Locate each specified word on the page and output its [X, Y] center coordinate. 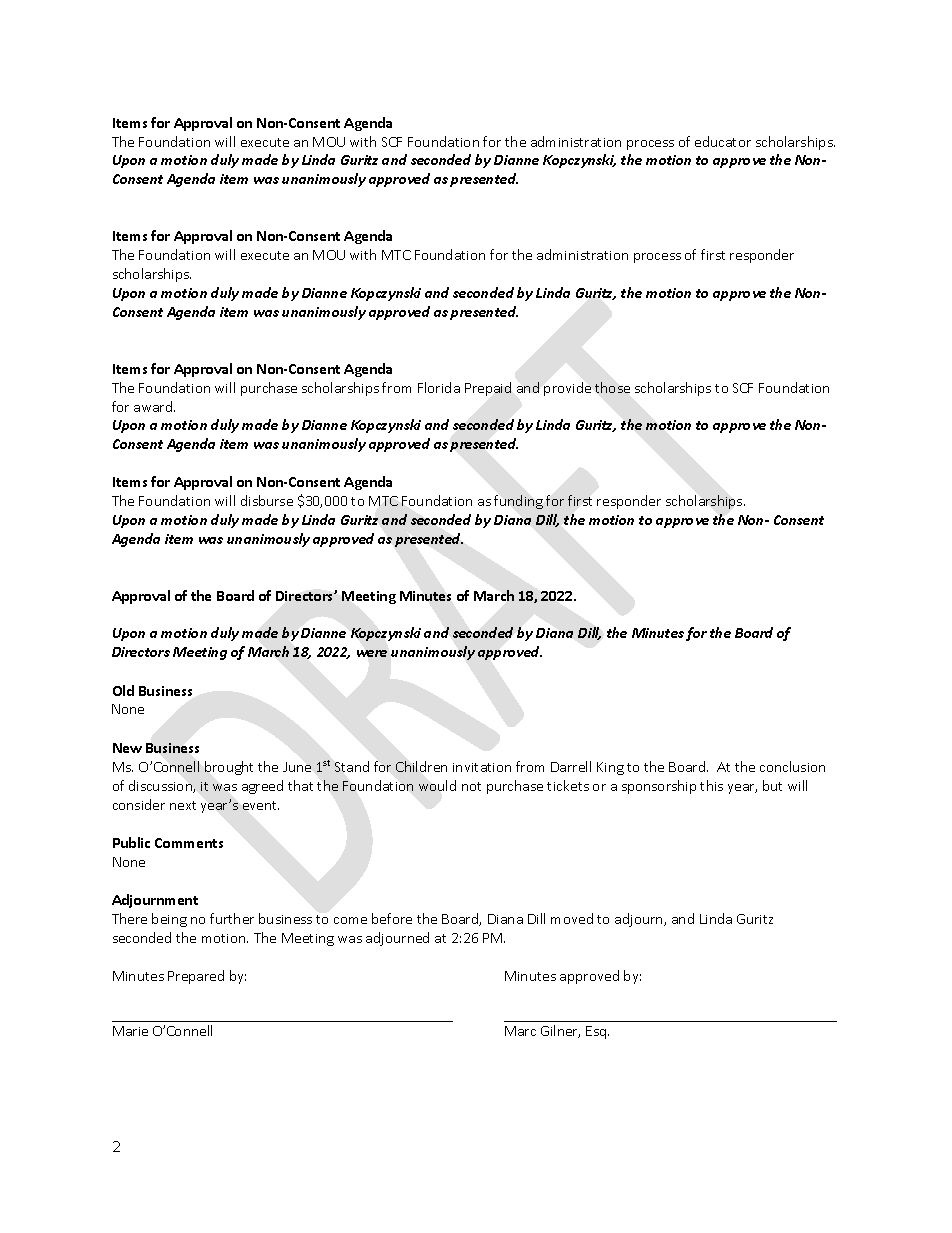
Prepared [196, 977]
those [612, 387]
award [154, 406]
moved [572, 918]
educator [723, 141]
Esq [597, 1032]
